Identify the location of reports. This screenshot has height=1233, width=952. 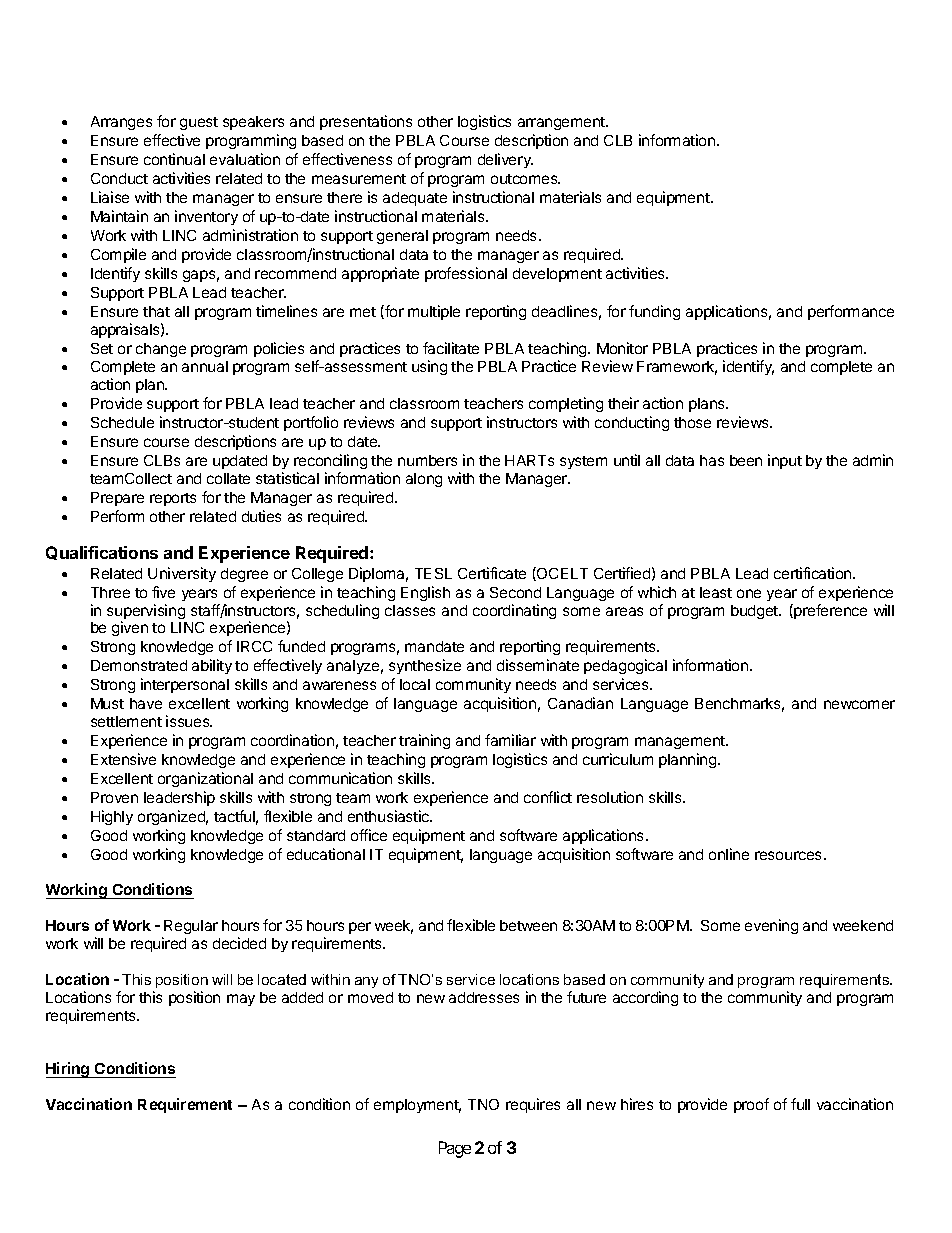
(173, 499).
